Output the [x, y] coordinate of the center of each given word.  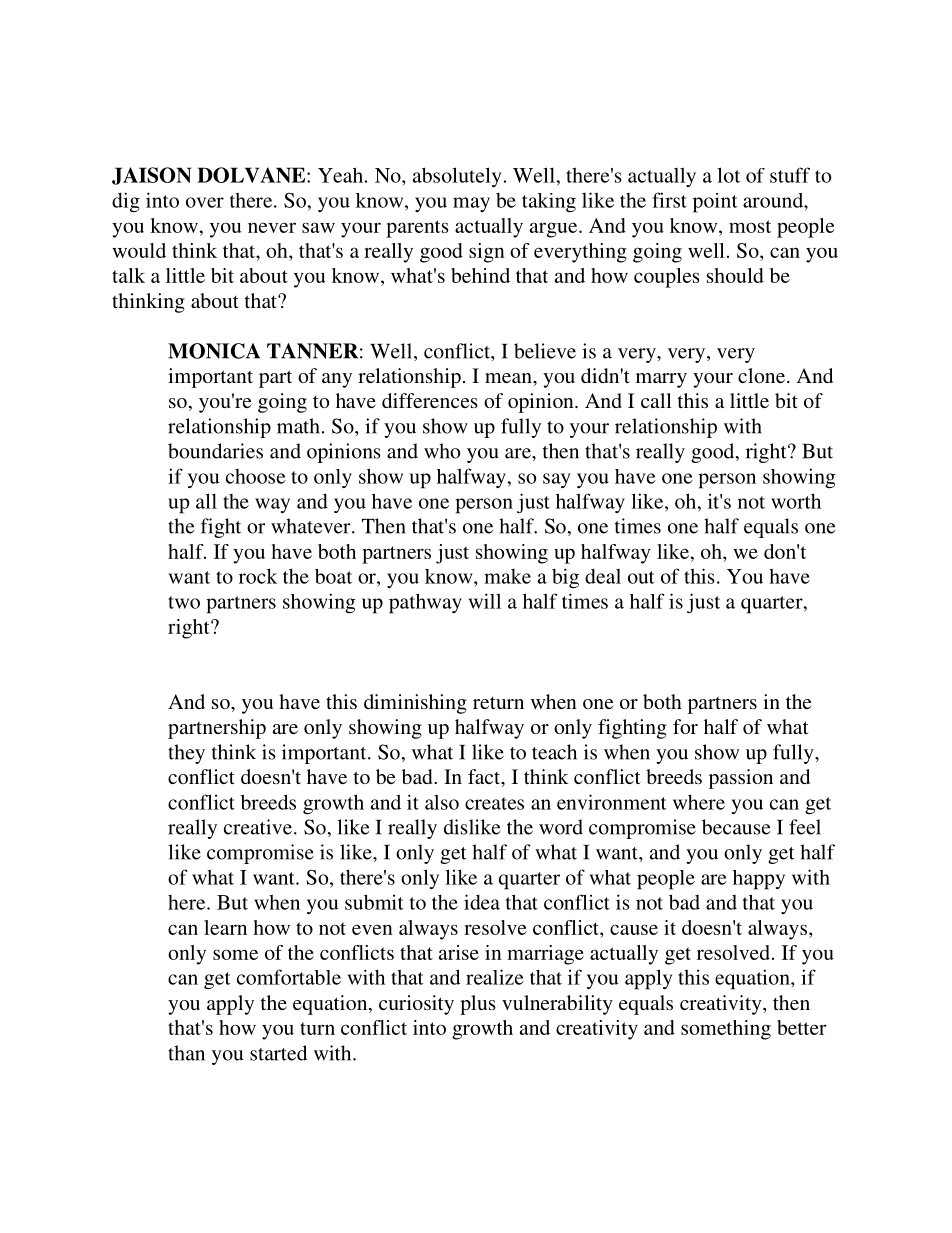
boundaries [215, 451]
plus [478, 1005]
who [442, 451]
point [715, 203]
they [186, 754]
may [471, 204]
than [186, 1053]
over [205, 202]
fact [485, 778]
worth [796, 501]
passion [741, 779]
